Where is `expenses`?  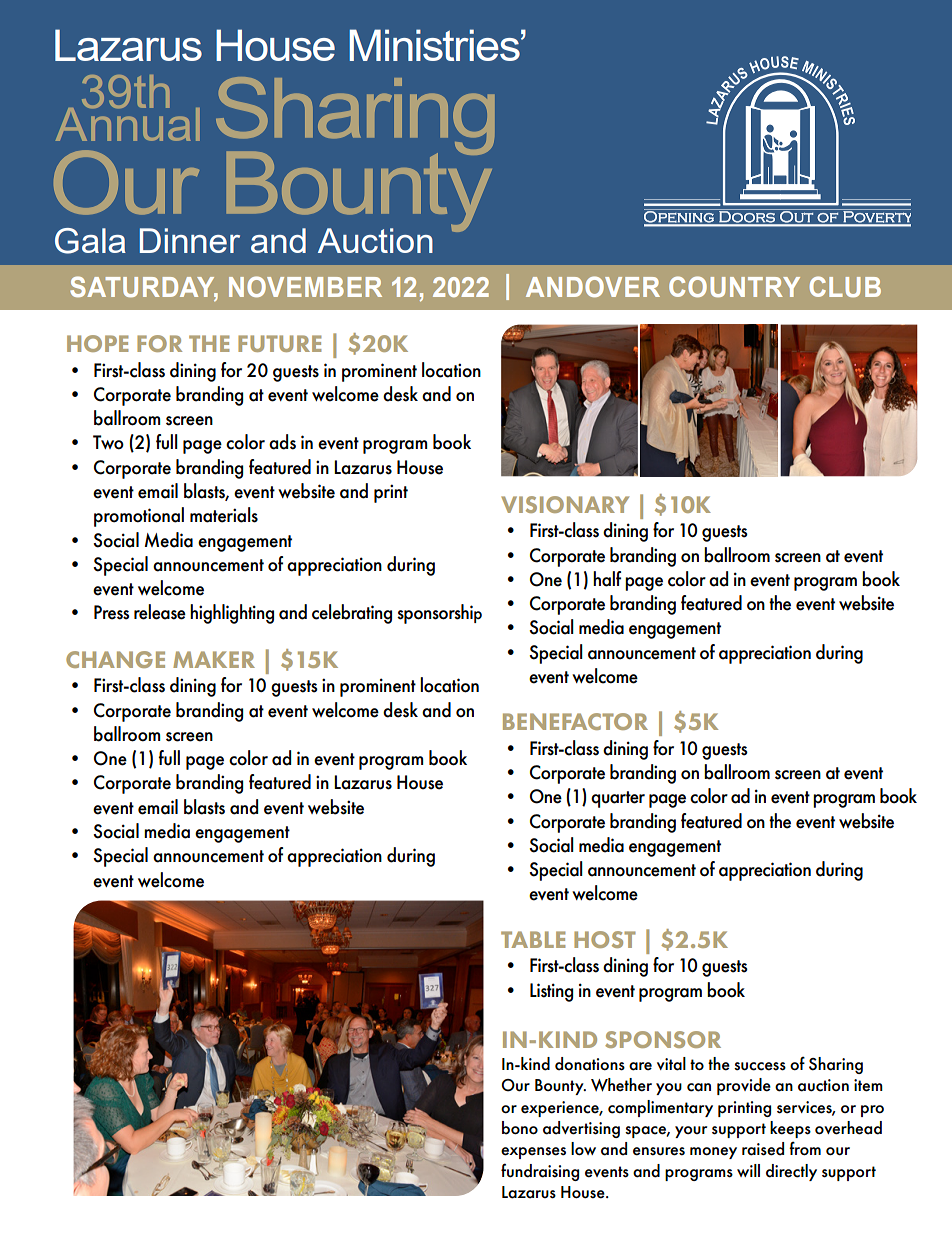
expenses is located at coordinates (533, 1153).
